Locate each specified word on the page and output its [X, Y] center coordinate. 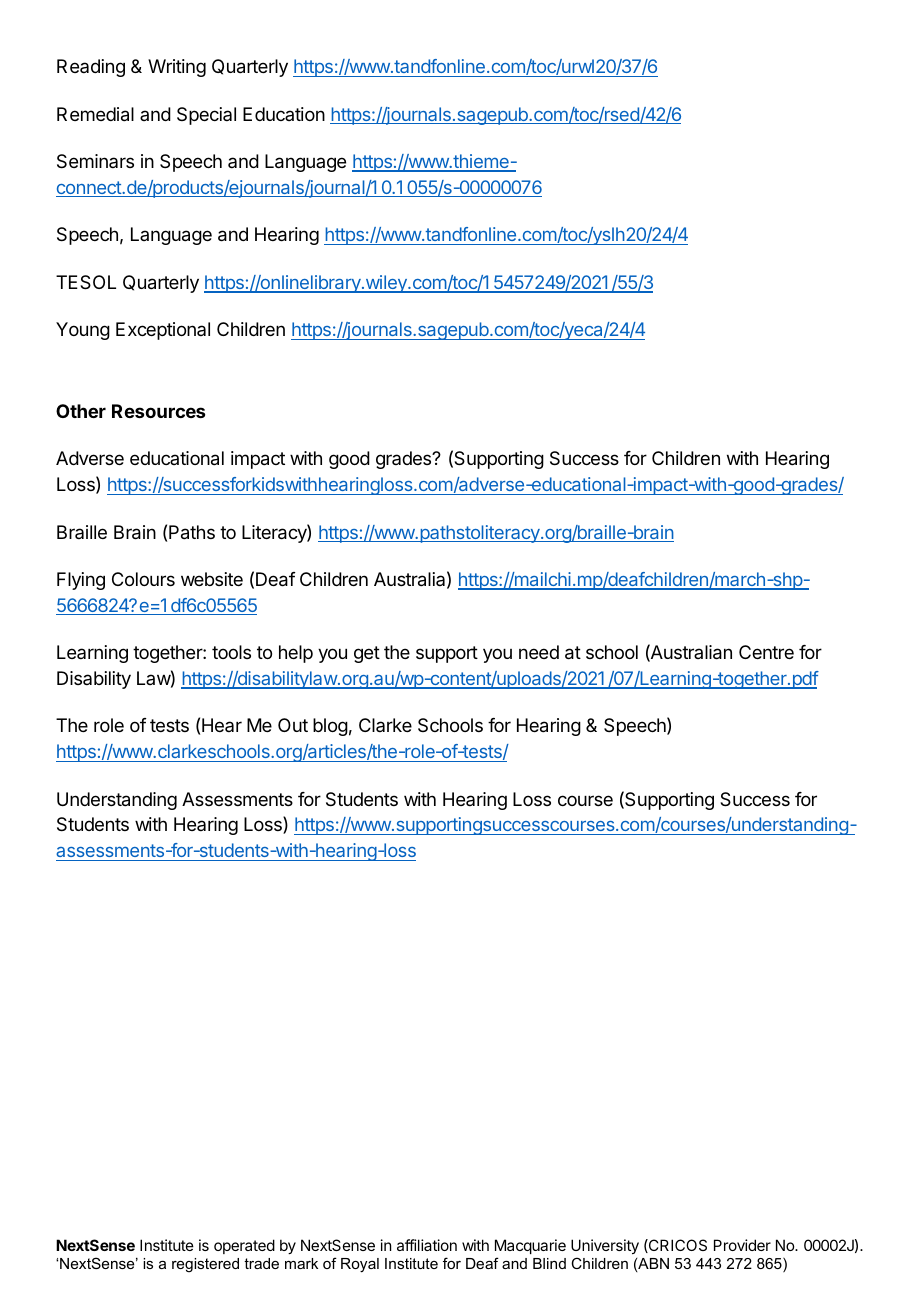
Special [206, 116]
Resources [158, 411]
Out [293, 725]
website [212, 579]
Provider [742, 1245]
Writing [177, 68]
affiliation [427, 1245]
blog [330, 727]
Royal [360, 1265]
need [539, 652]
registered [205, 1265]
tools [231, 652]
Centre [766, 652]
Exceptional [163, 331]
